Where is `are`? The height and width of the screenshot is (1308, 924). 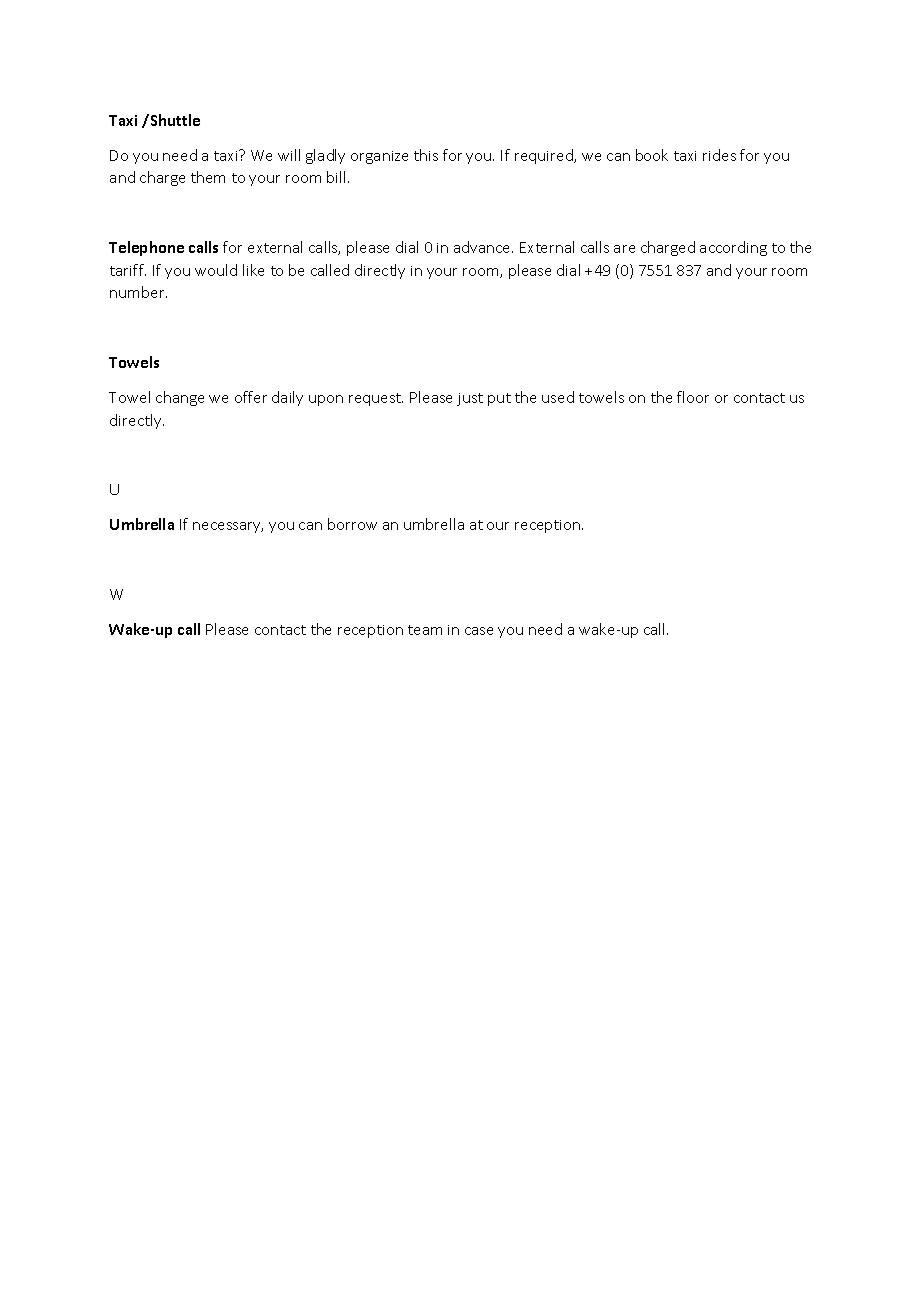 are is located at coordinates (624, 249).
